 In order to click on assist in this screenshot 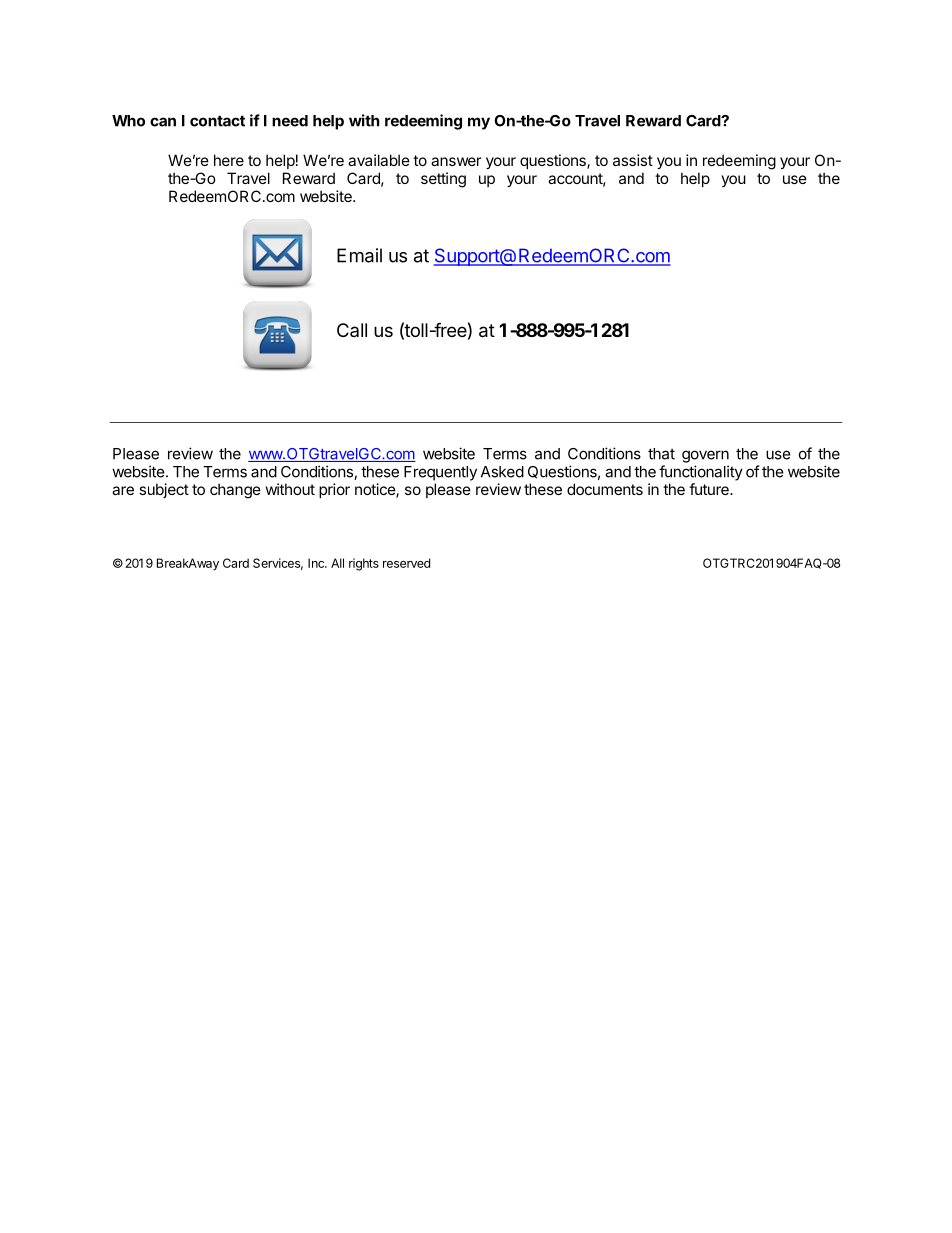, I will do `click(633, 160)`.
